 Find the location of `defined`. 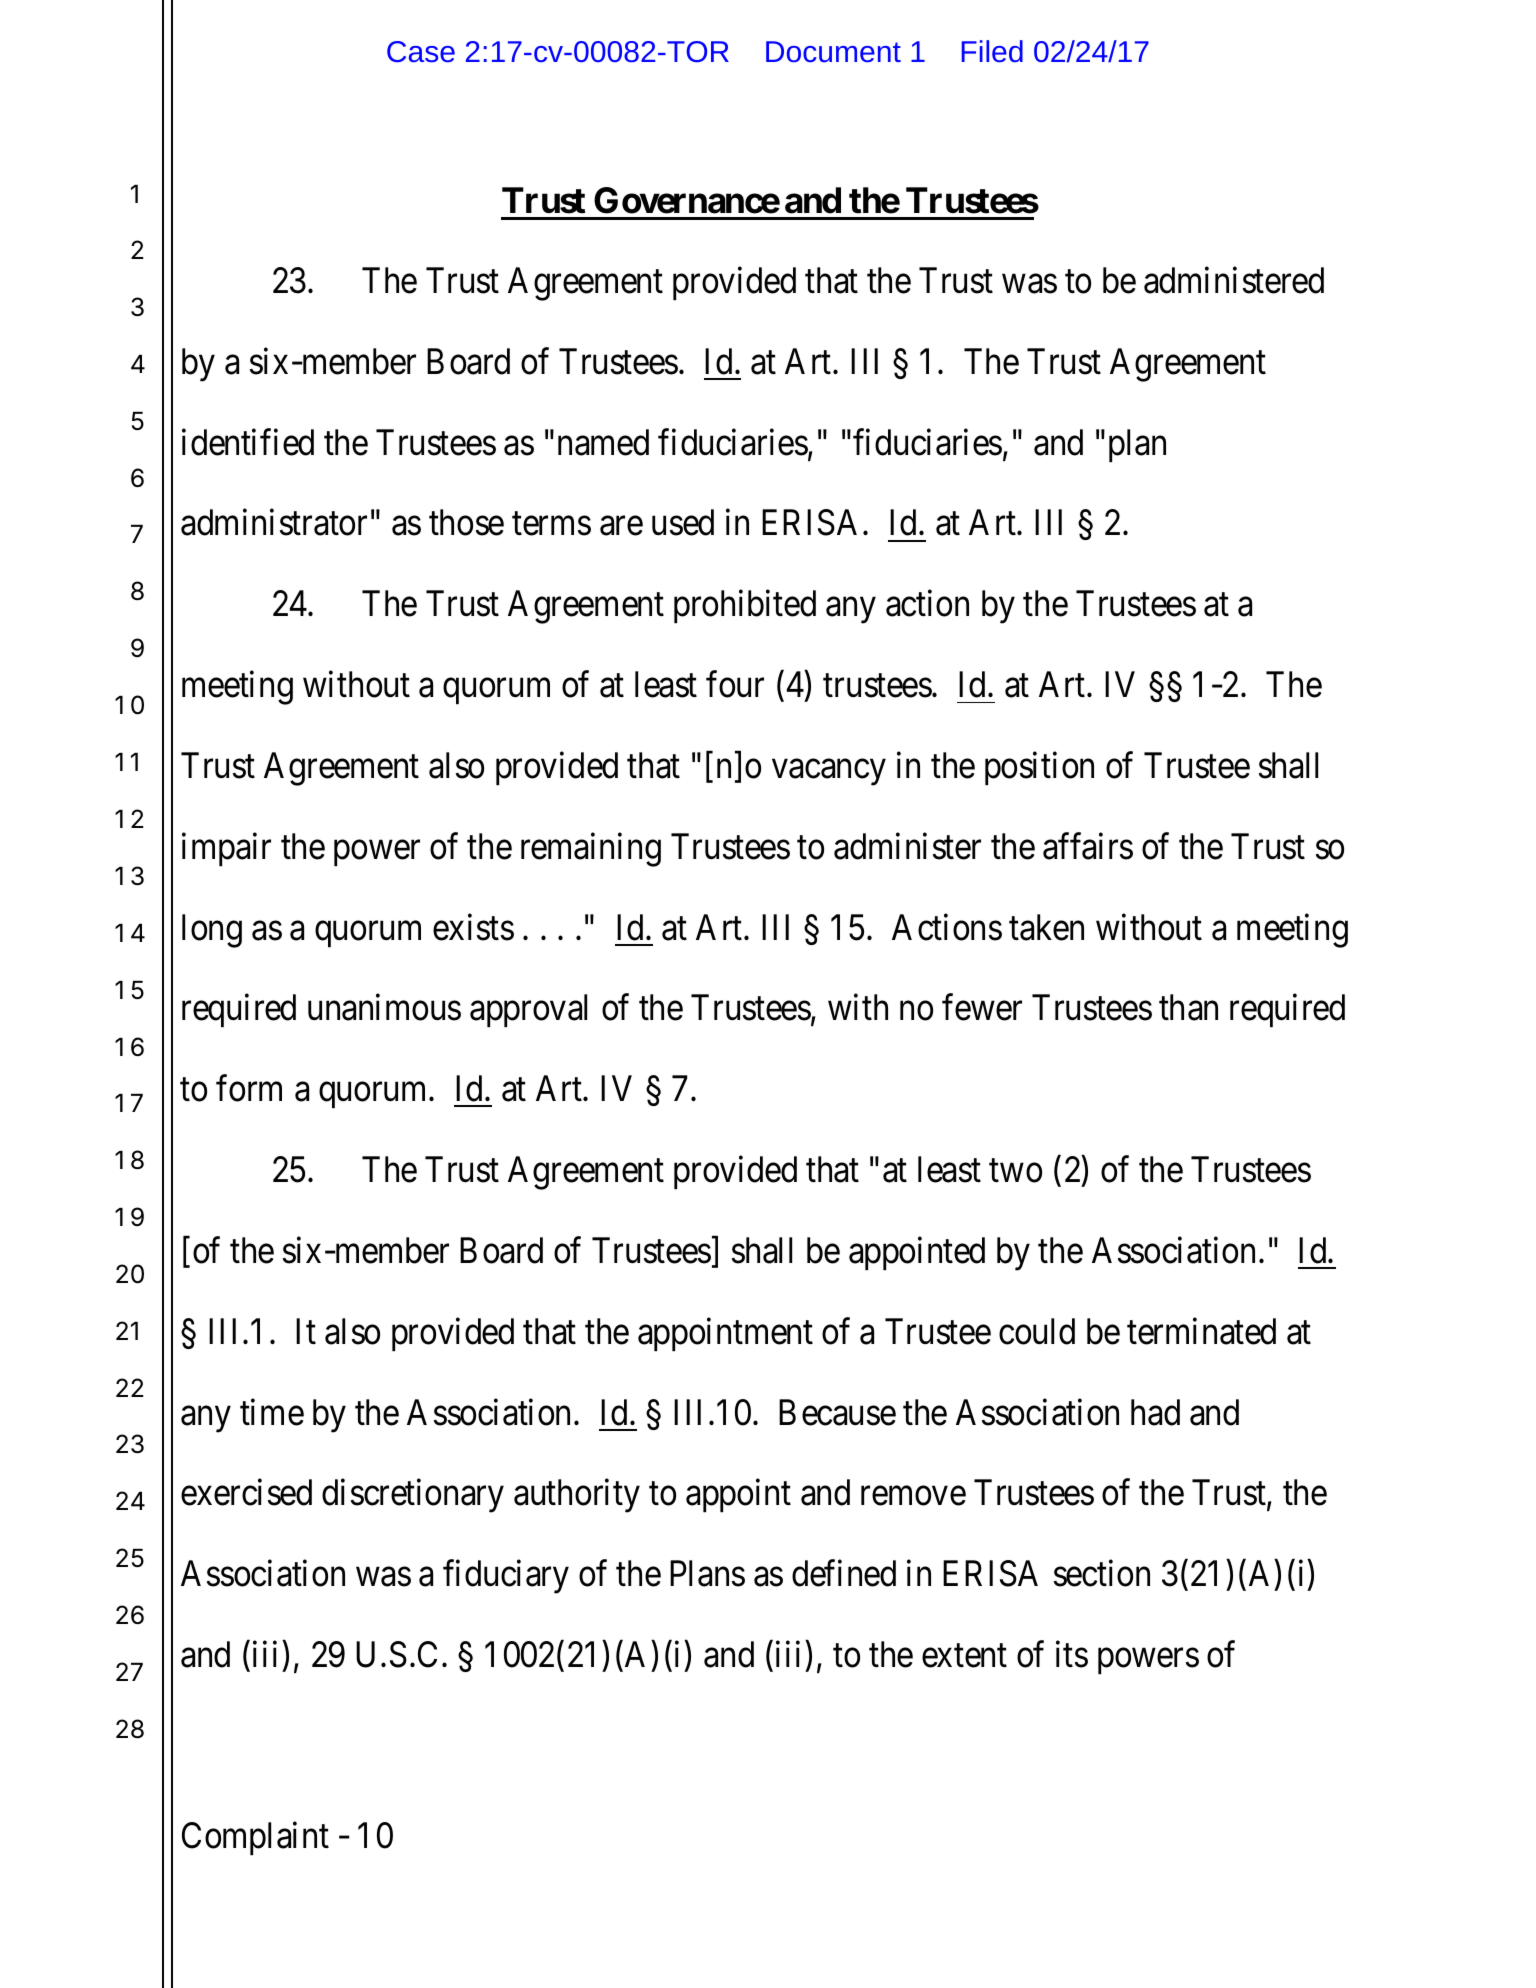

defined is located at coordinates (844, 1573).
